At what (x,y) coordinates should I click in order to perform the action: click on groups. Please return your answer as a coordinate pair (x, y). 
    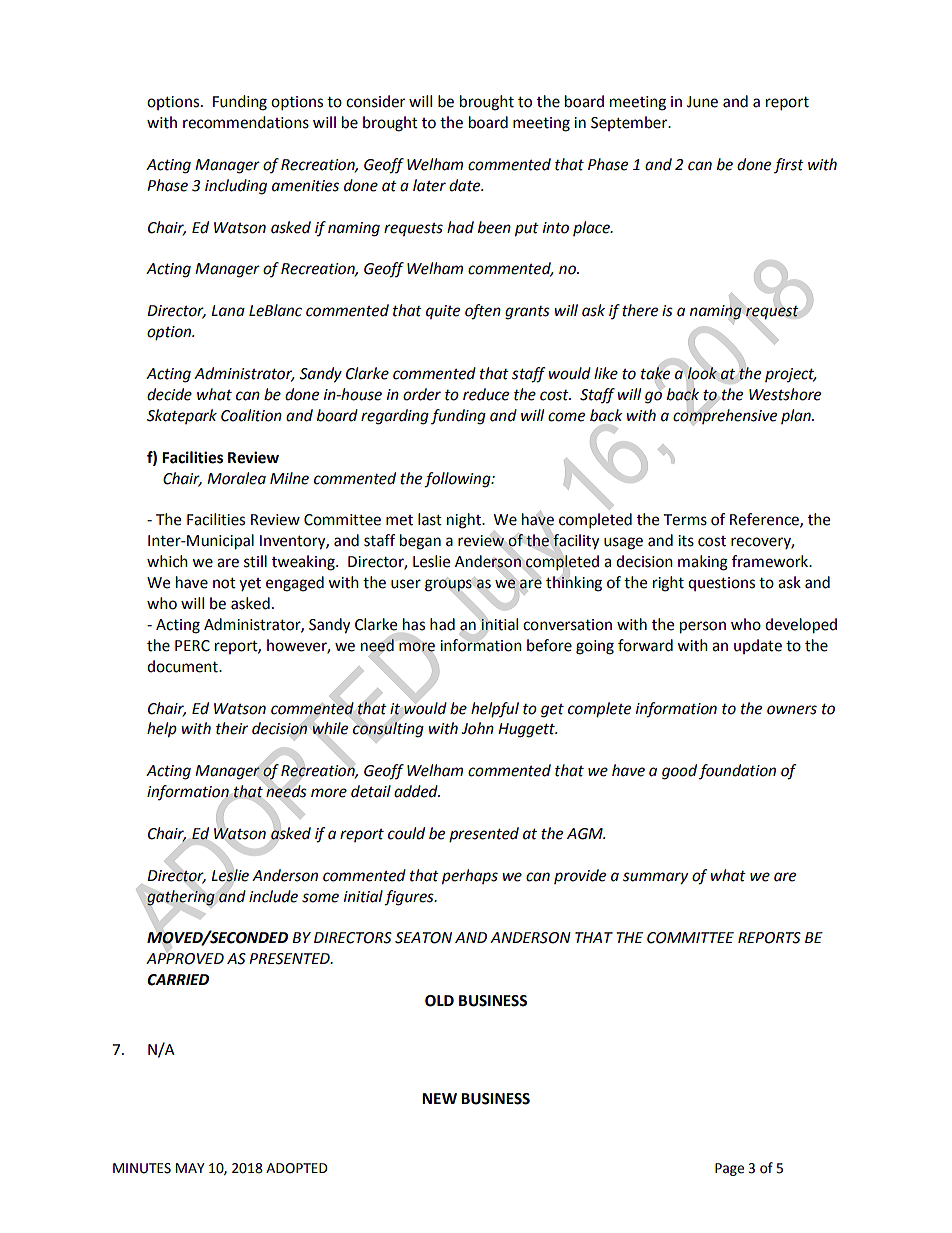
    Looking at the image, I should click on (448, 585).
